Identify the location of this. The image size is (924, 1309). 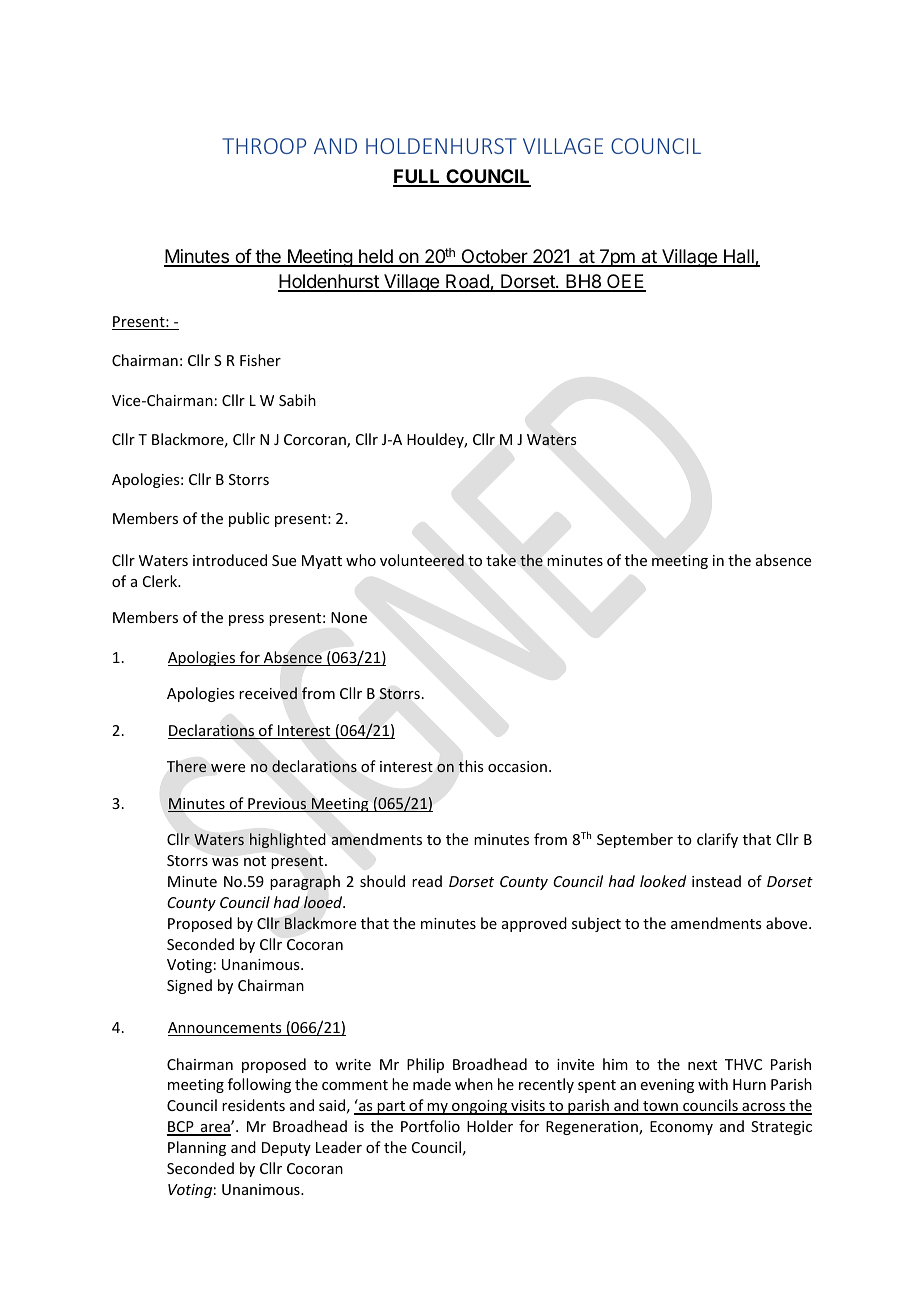
(470, 766).
